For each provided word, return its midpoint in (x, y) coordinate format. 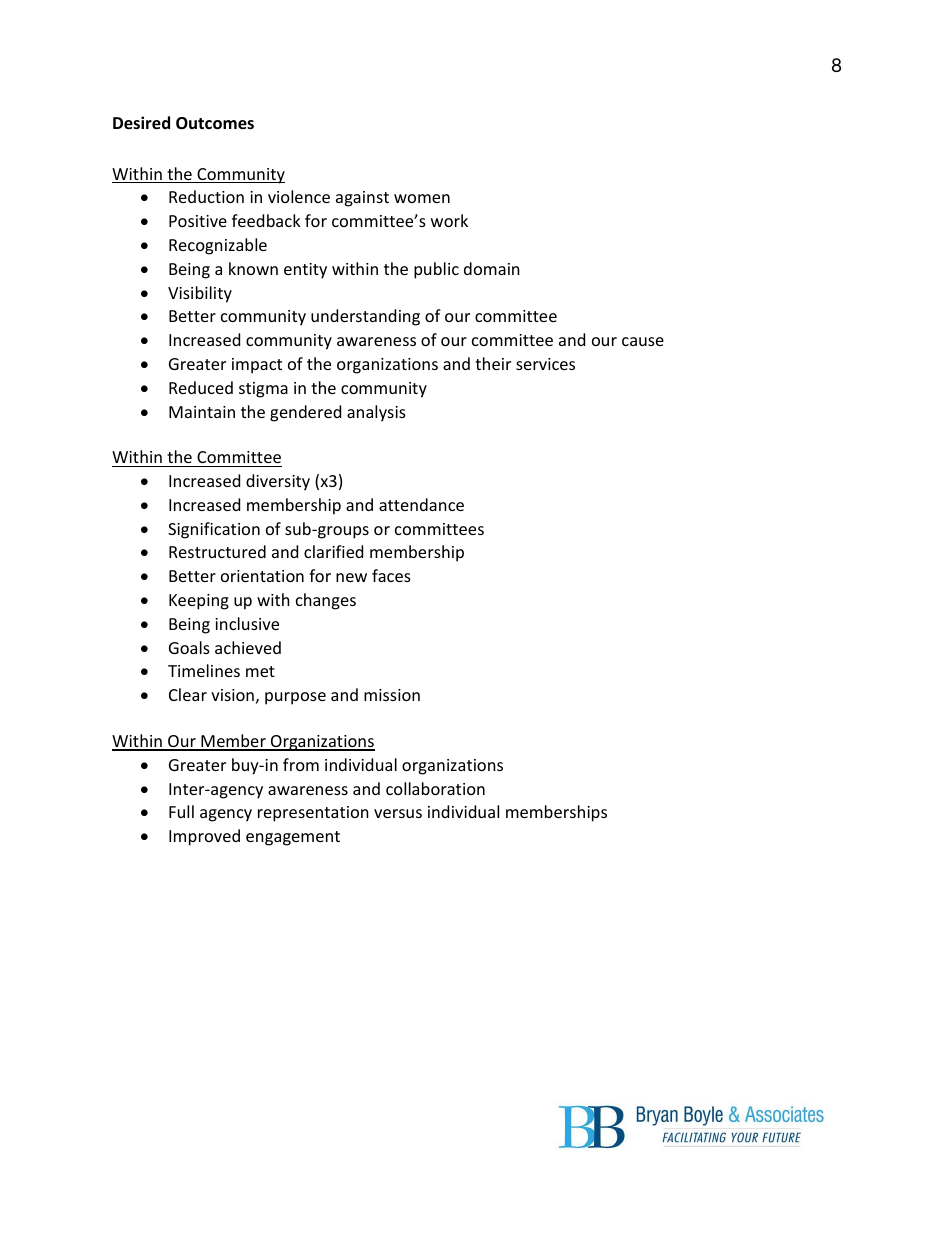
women (422, 198)
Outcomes (215, 123)
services (545, 364)
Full (181, 811)
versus (398, 813)
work (449, 220)
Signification (214, 530)
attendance (421, 504)
